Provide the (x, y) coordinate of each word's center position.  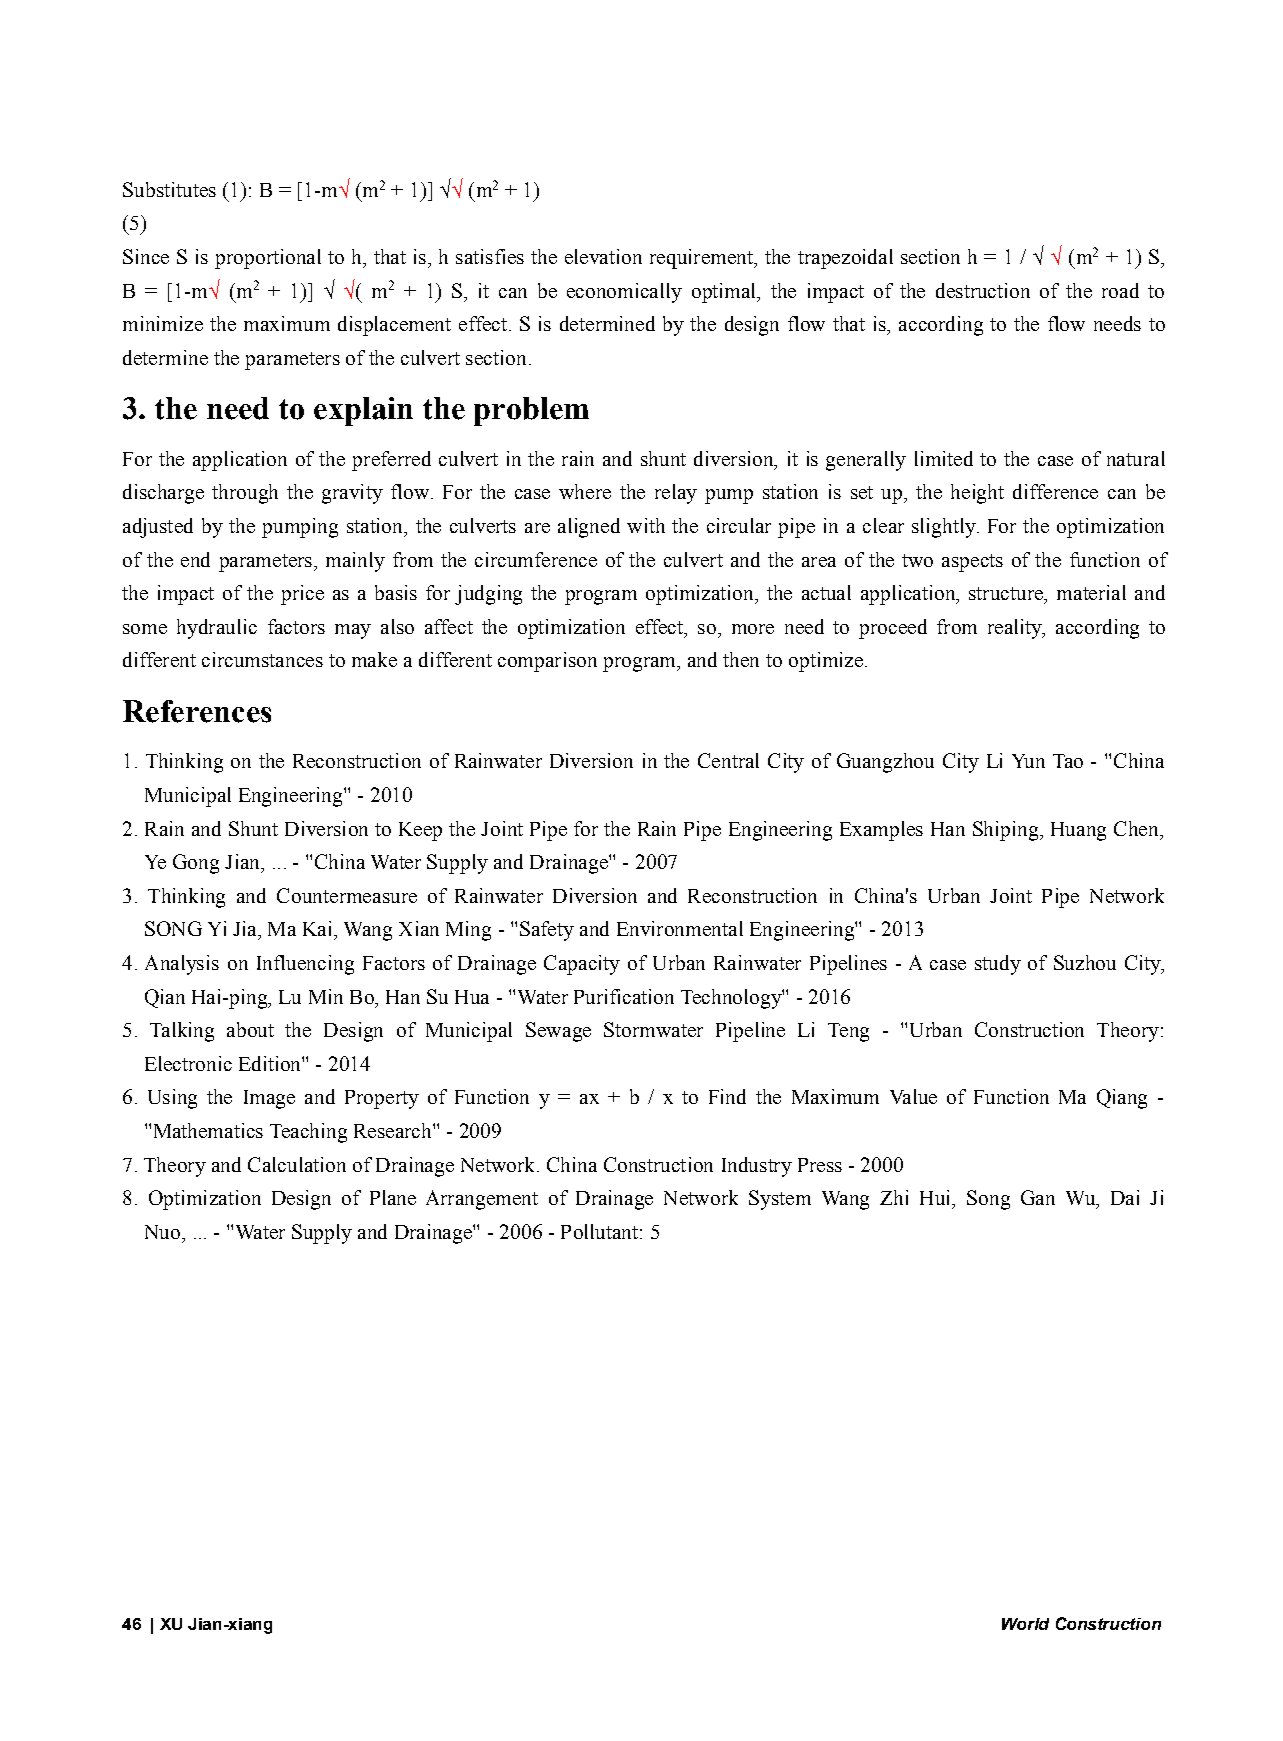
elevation (603, 256)
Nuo (162, 1232)
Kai (319, 928)
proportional (268, 259)
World (1025, 1624)
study (998, 965)
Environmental (680, 928)
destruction (983, 290)
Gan (1038, 1197)
